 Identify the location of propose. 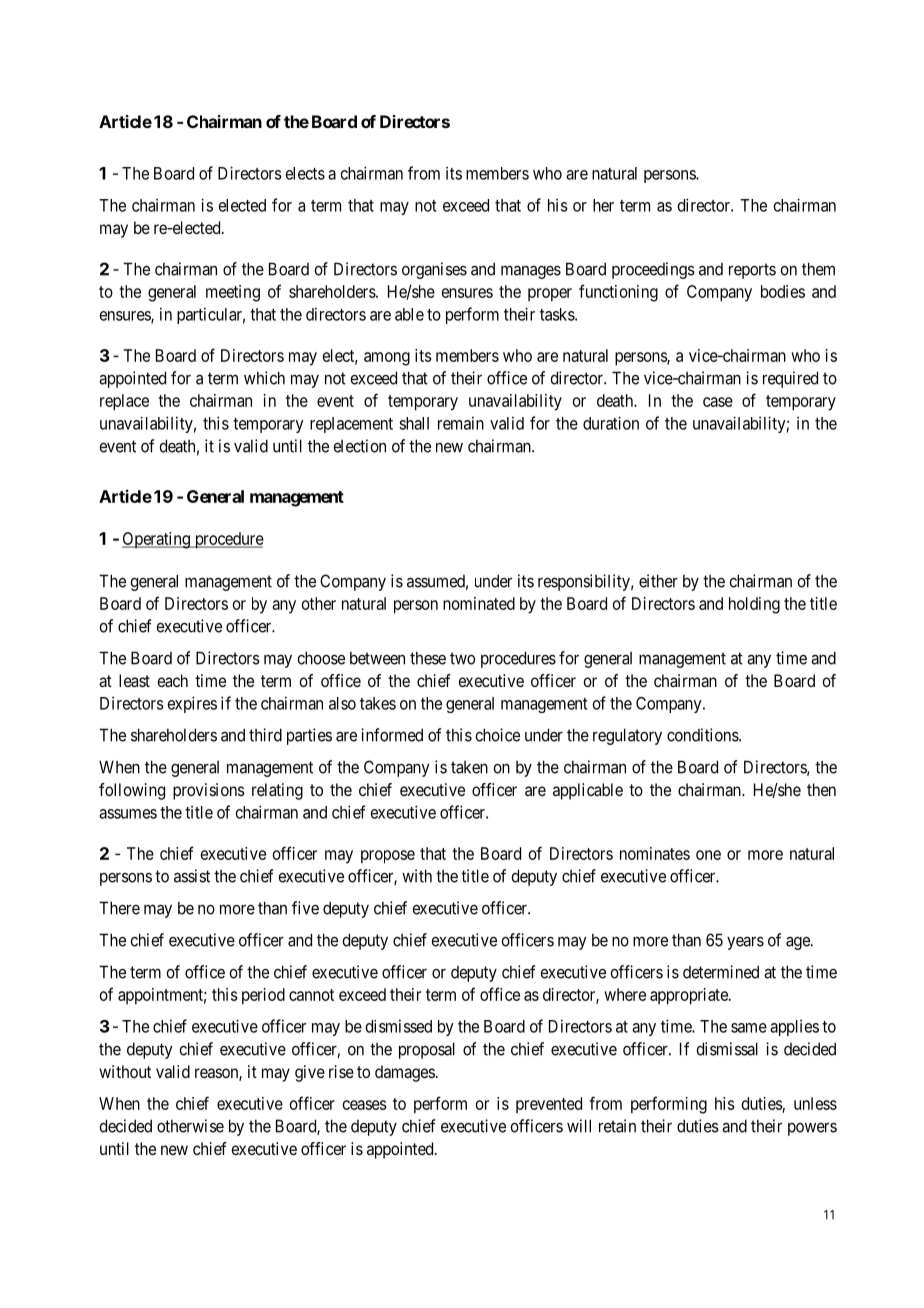
(388, 857).
